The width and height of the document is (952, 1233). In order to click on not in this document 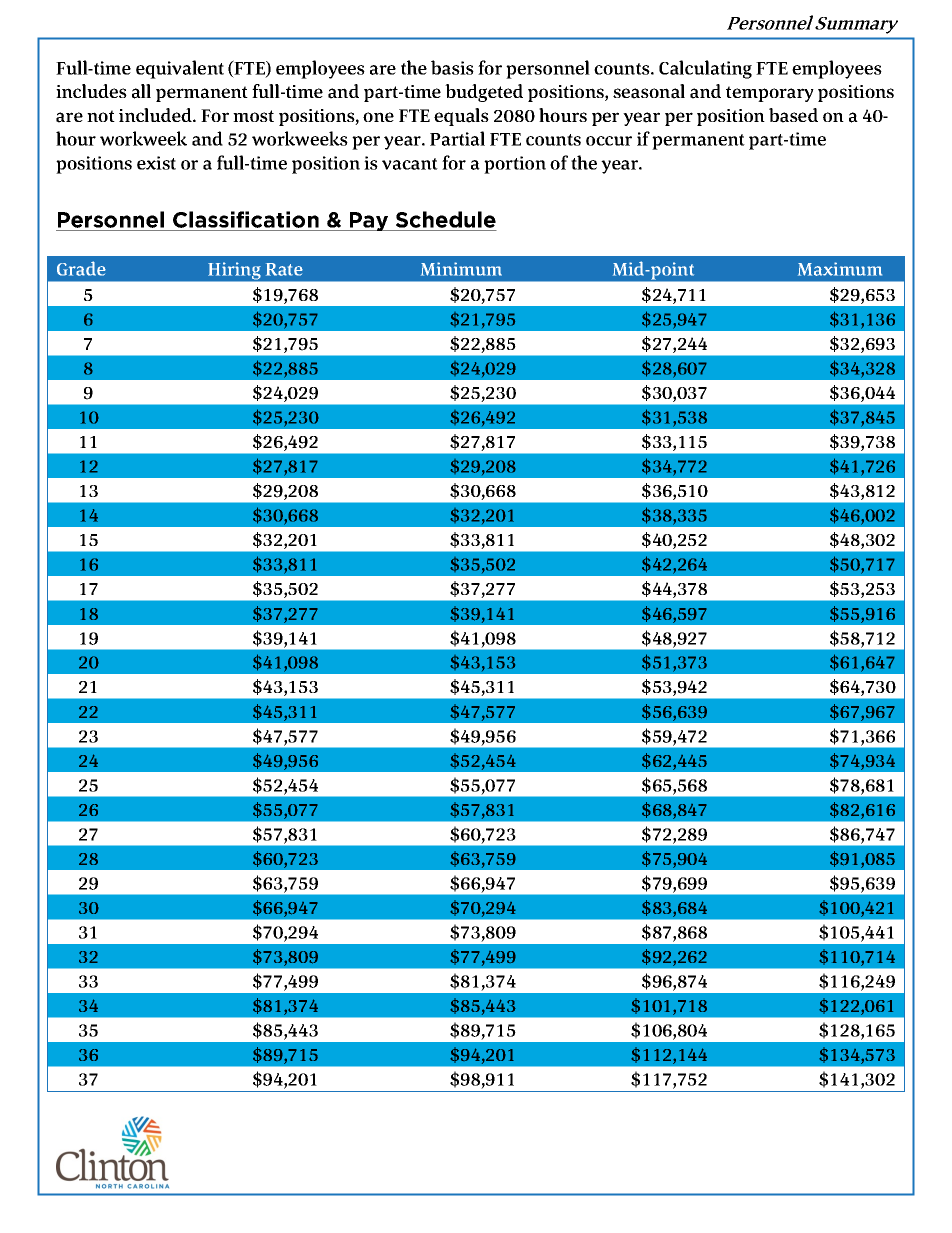, I will do `click(101, 116)`.
